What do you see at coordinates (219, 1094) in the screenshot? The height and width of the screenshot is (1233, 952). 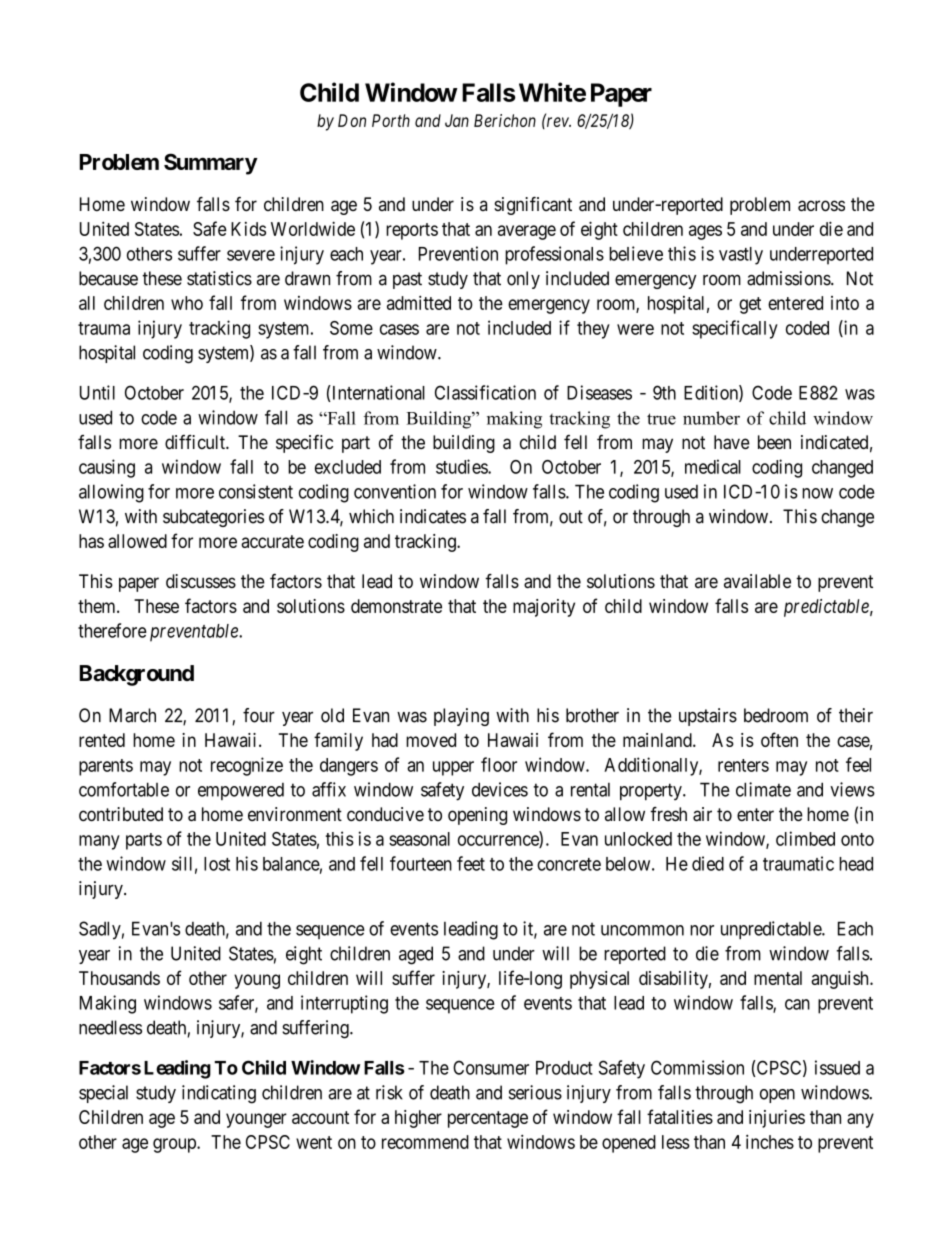 I see `indicating` at bounding box center [219, 1094].
